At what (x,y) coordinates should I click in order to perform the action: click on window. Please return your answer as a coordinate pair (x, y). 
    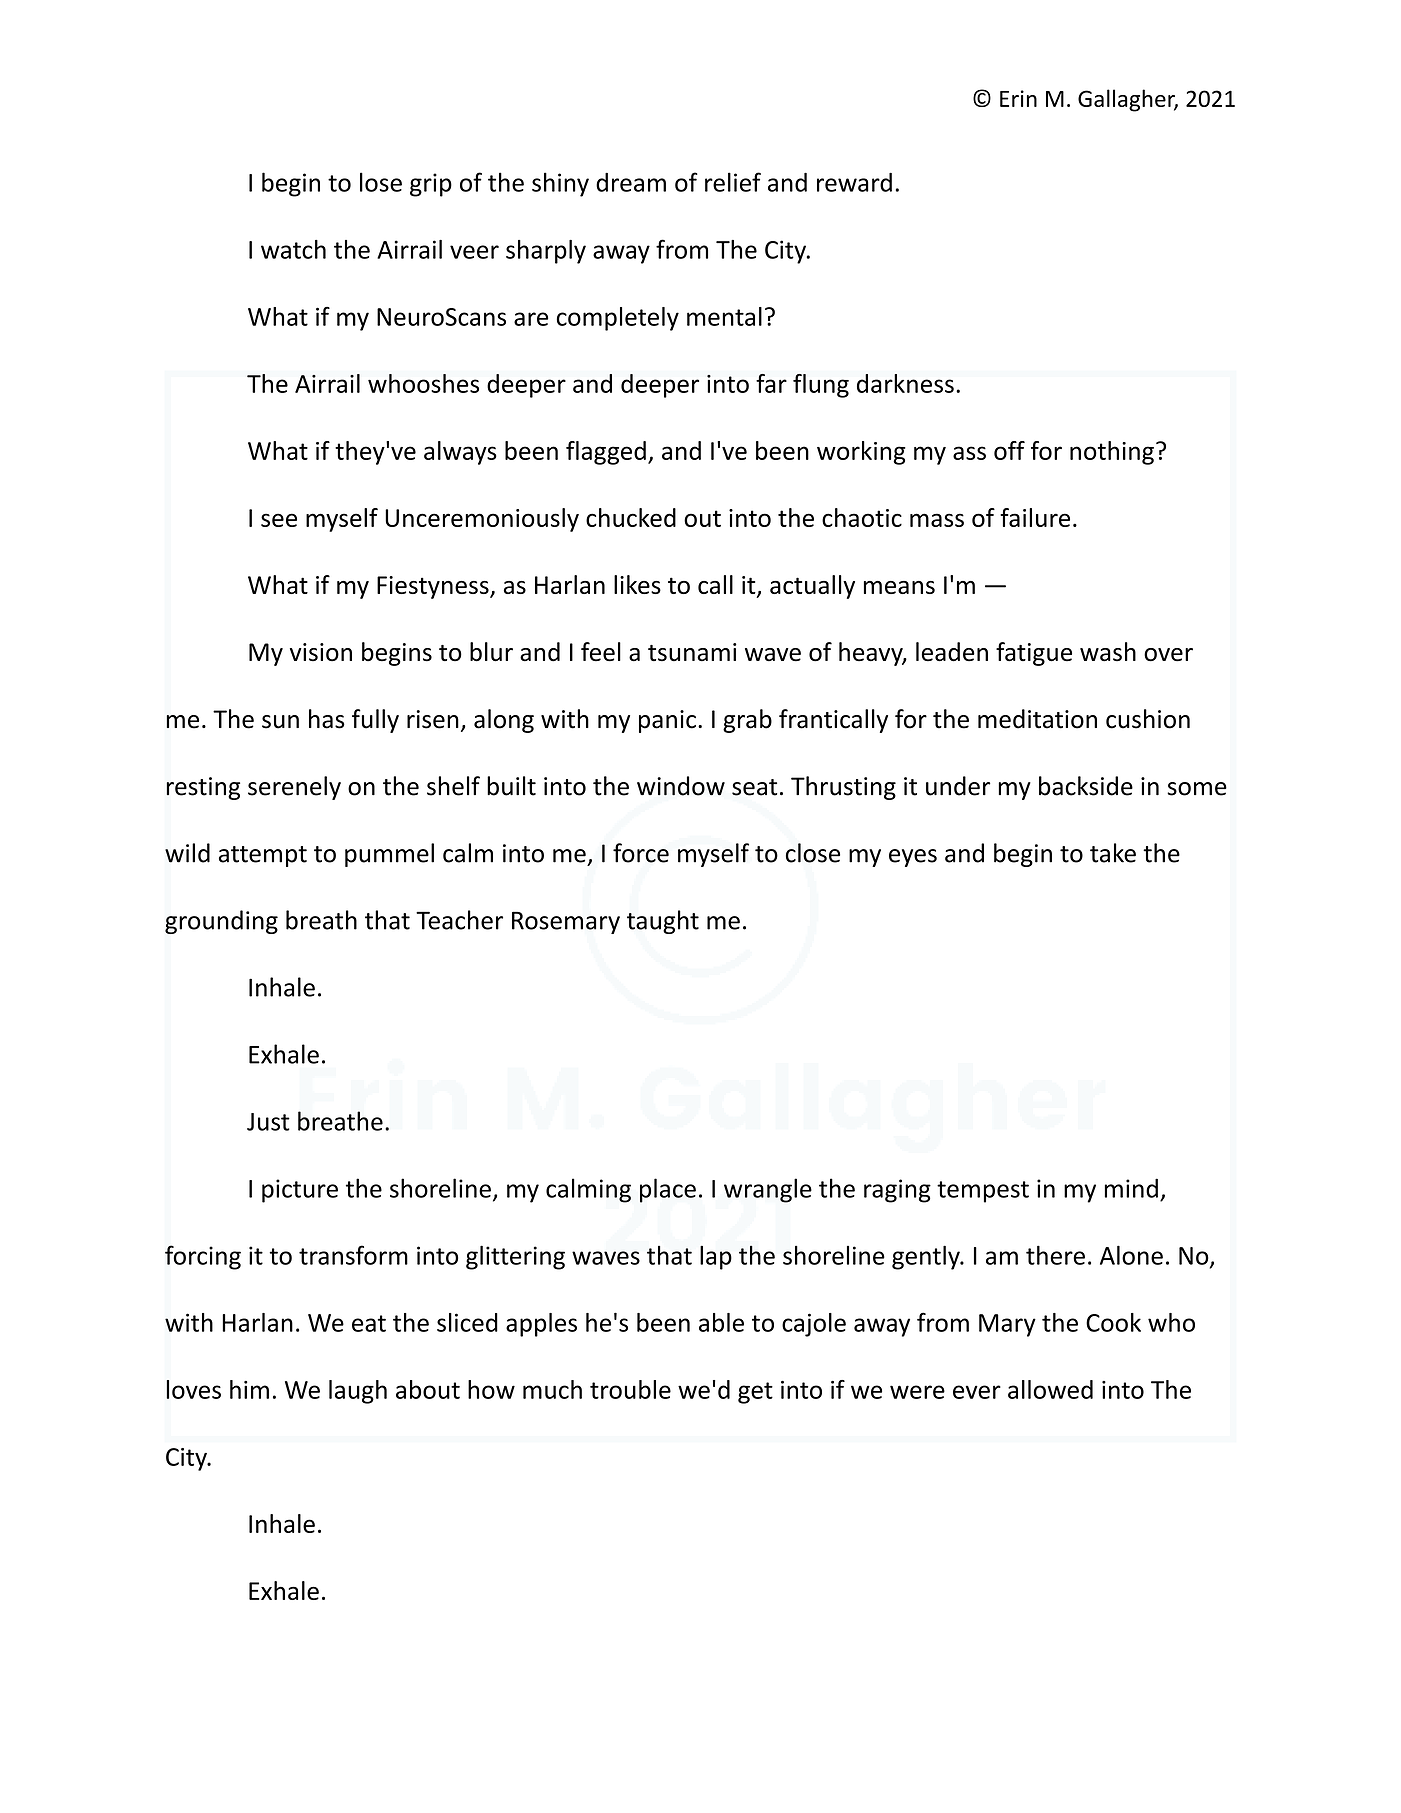
    Looking at the image, I should click on (681, 786).
